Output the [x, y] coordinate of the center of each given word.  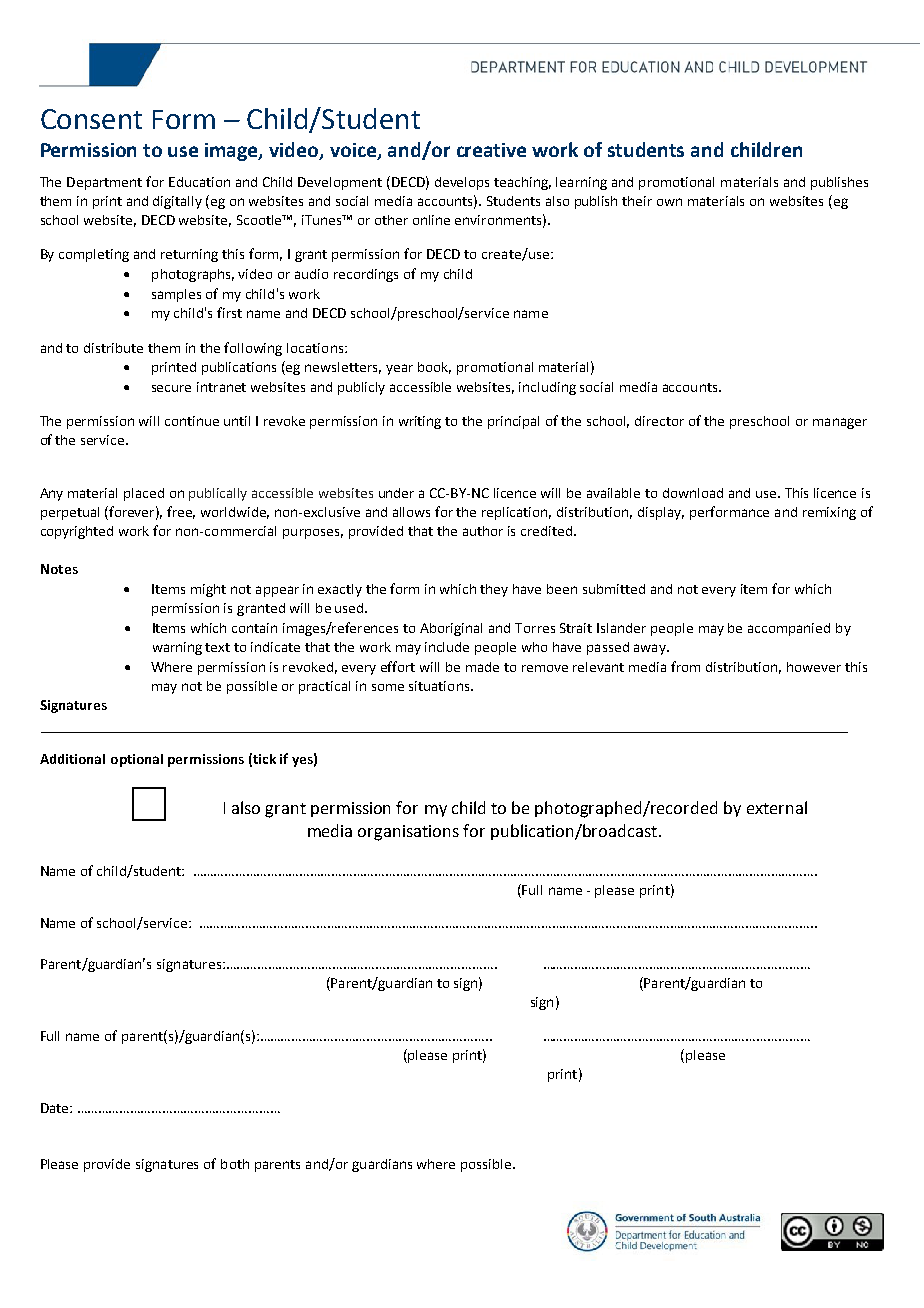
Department [104, 183]
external [777, 807]
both [235, 1164]
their [637, 201]
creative [491, 150]
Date [56, 1108]
